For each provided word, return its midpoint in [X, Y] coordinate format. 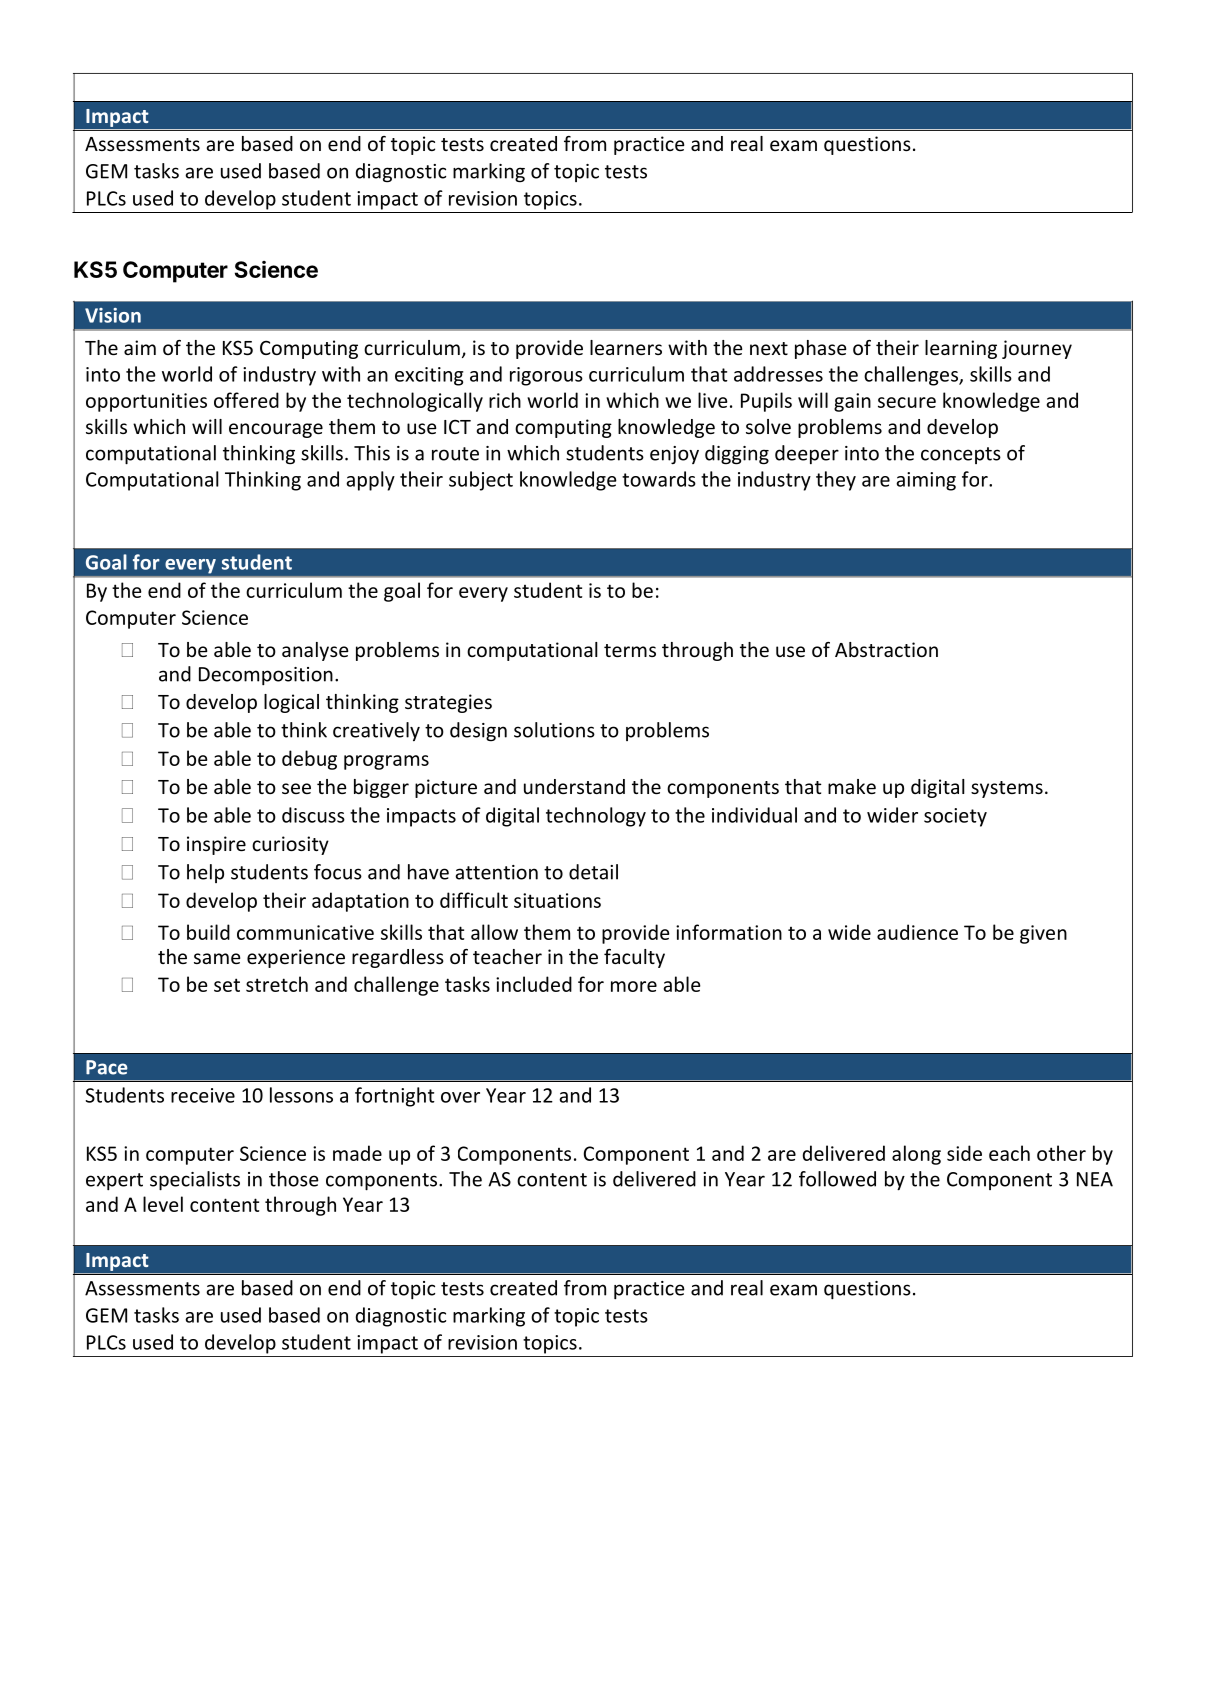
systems [1007, 789]
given [1043, 934]
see [296, 788]
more [634, 986]
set [227, 985]
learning [961, 349]
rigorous [546, 376]
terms [630, 650]
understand [574, 786]
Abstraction [886, 649]
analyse [315, 651]
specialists [195, 1181]
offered [246, 400]
